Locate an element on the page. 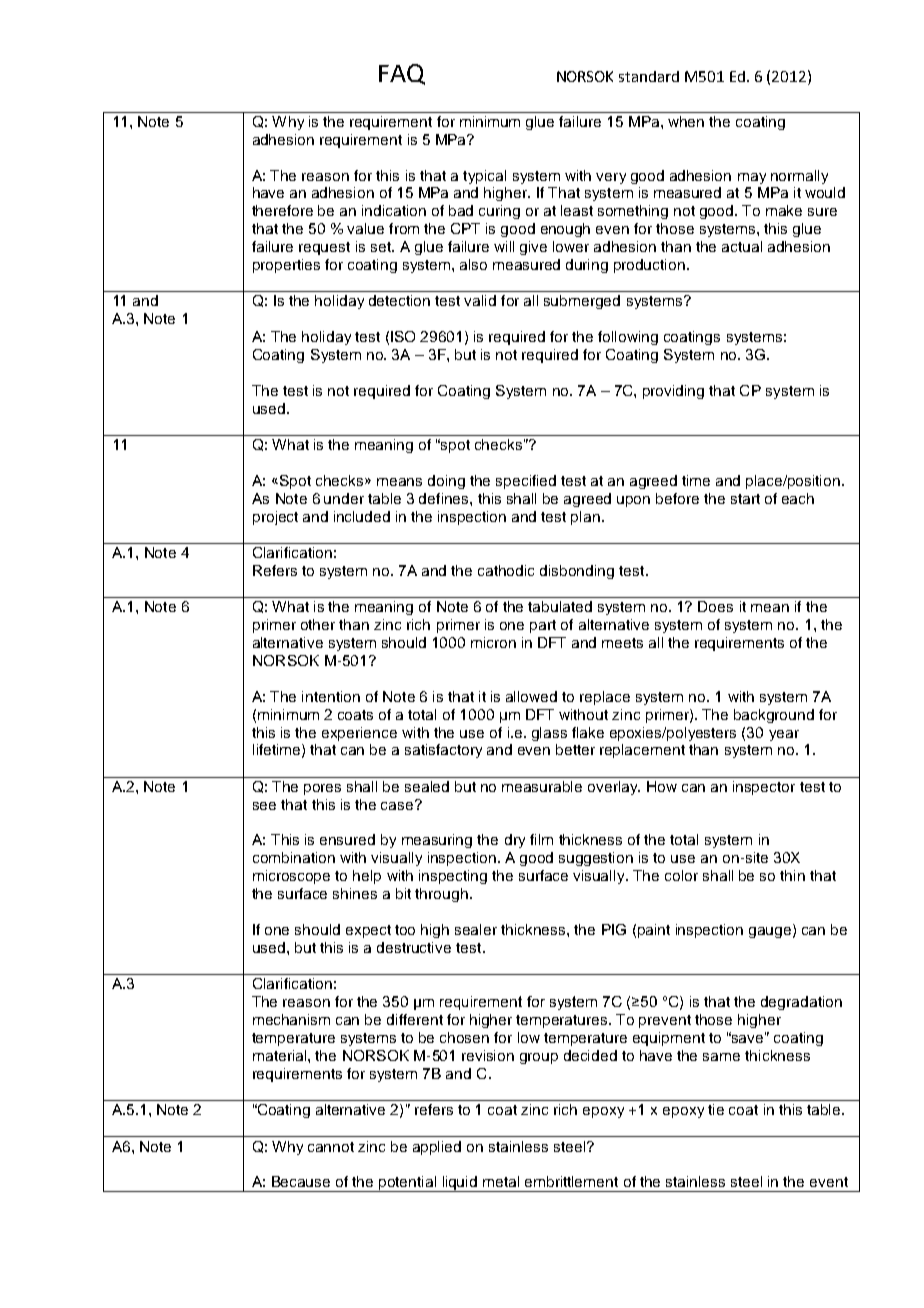  Does is located at coordinates (715, 606).
